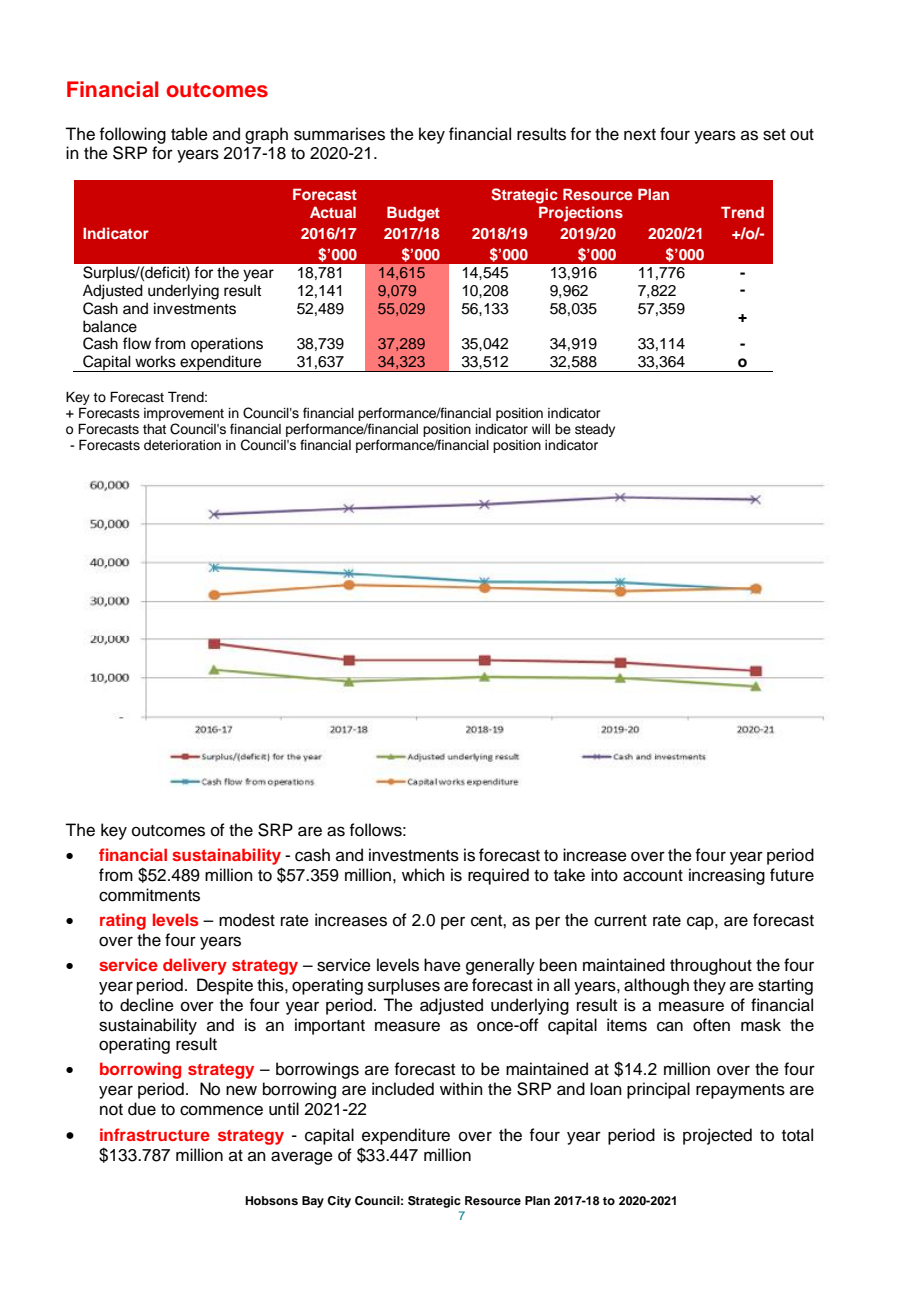  Describe the element at coordinates (423, 875) in the document. I see `which` at that location.
